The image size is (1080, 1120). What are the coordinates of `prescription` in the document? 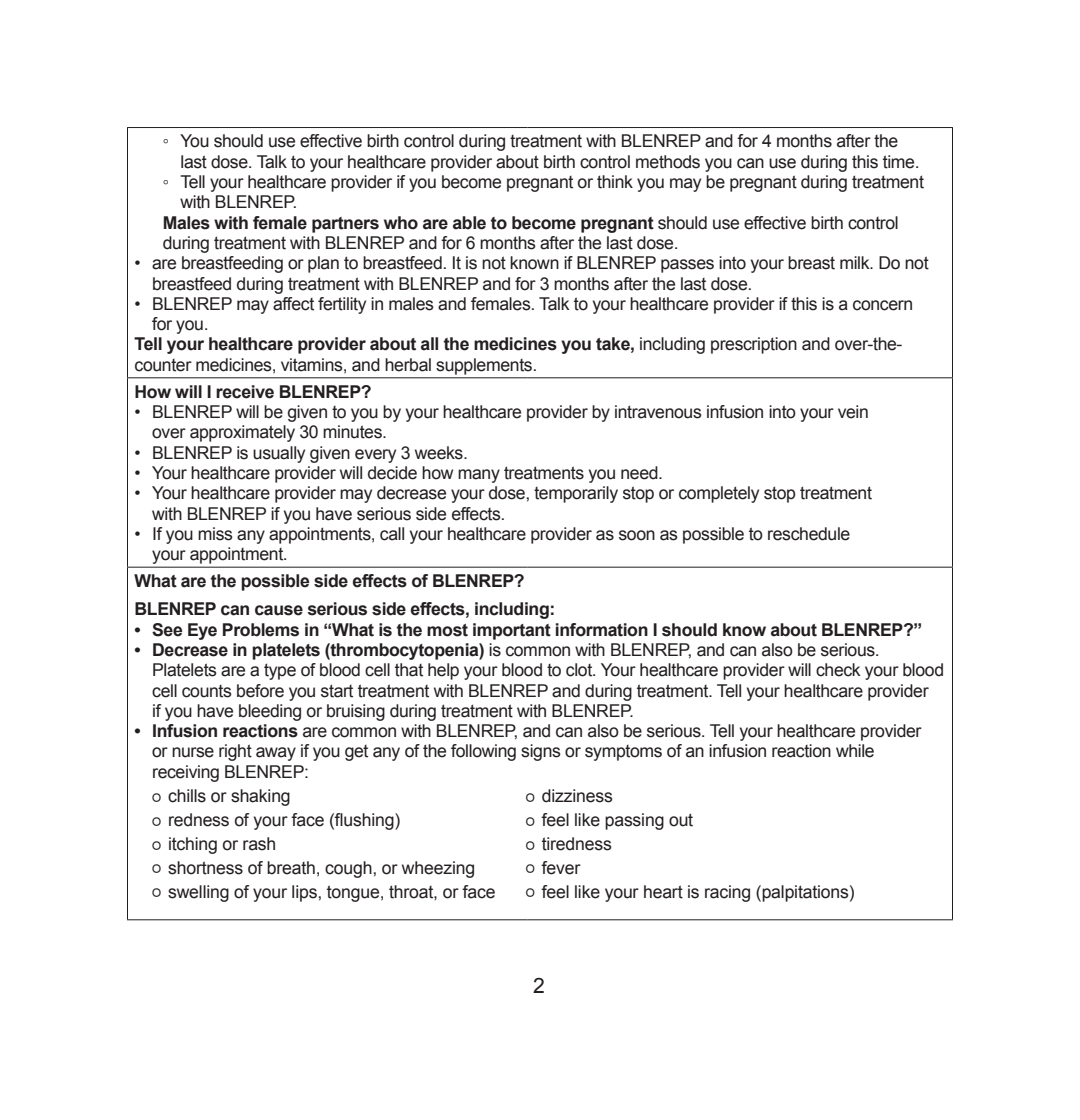 It's located at (754, 345).
